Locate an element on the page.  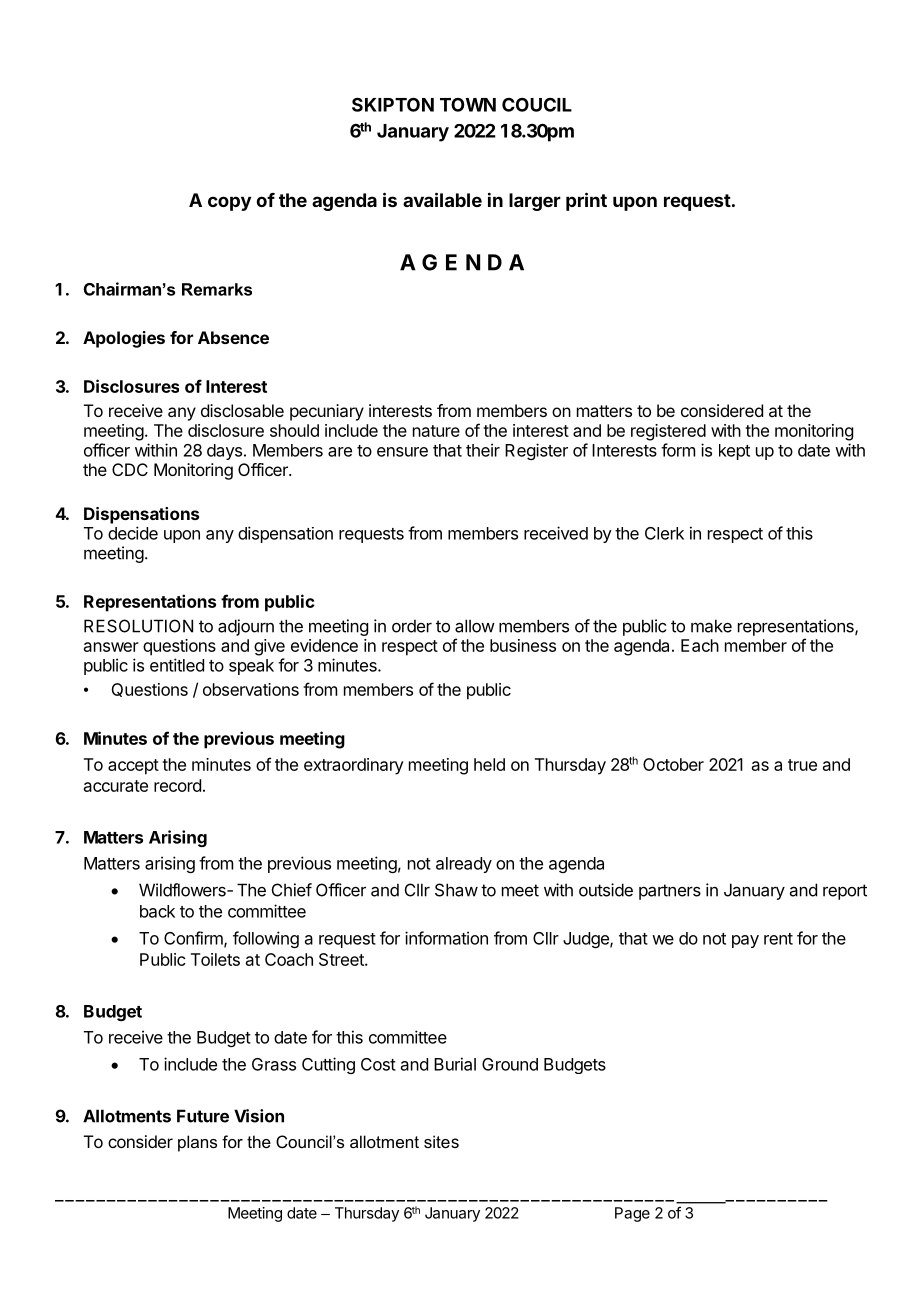
entitled is located at coordinates (177, 665).
